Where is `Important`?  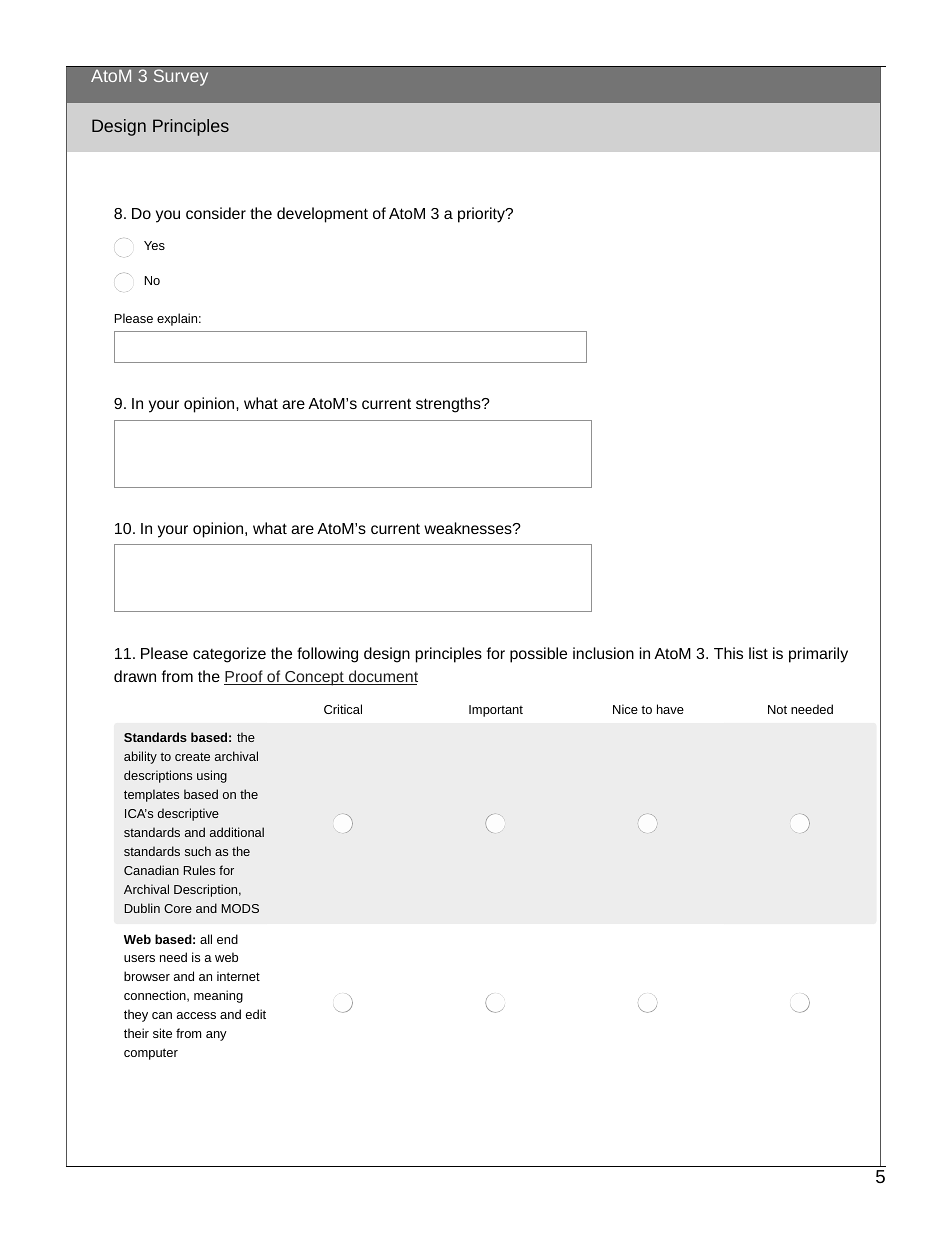
Important is located at coordinates (496, 711).
